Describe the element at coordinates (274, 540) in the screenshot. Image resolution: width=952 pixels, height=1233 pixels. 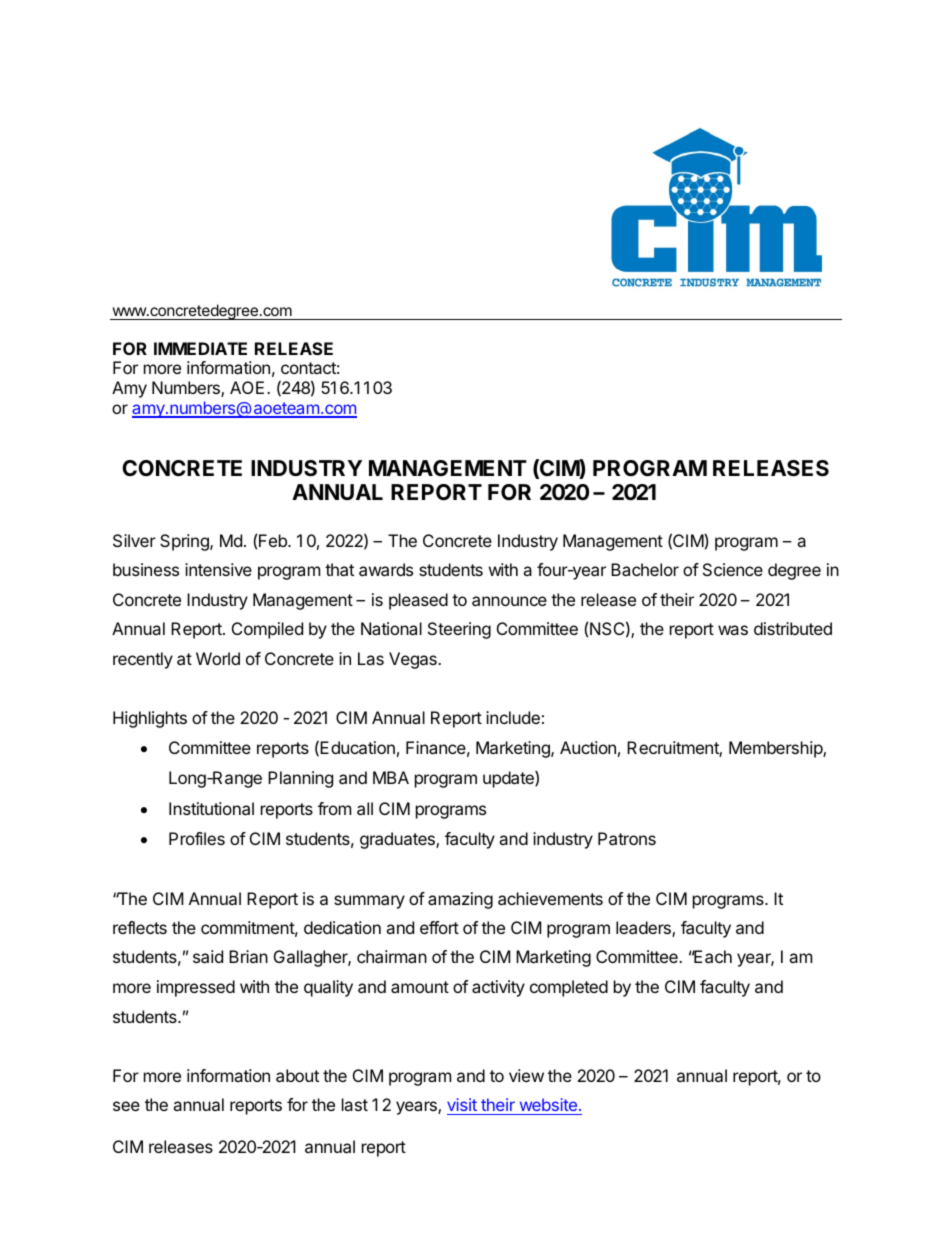
I see `Feb` at that location.
